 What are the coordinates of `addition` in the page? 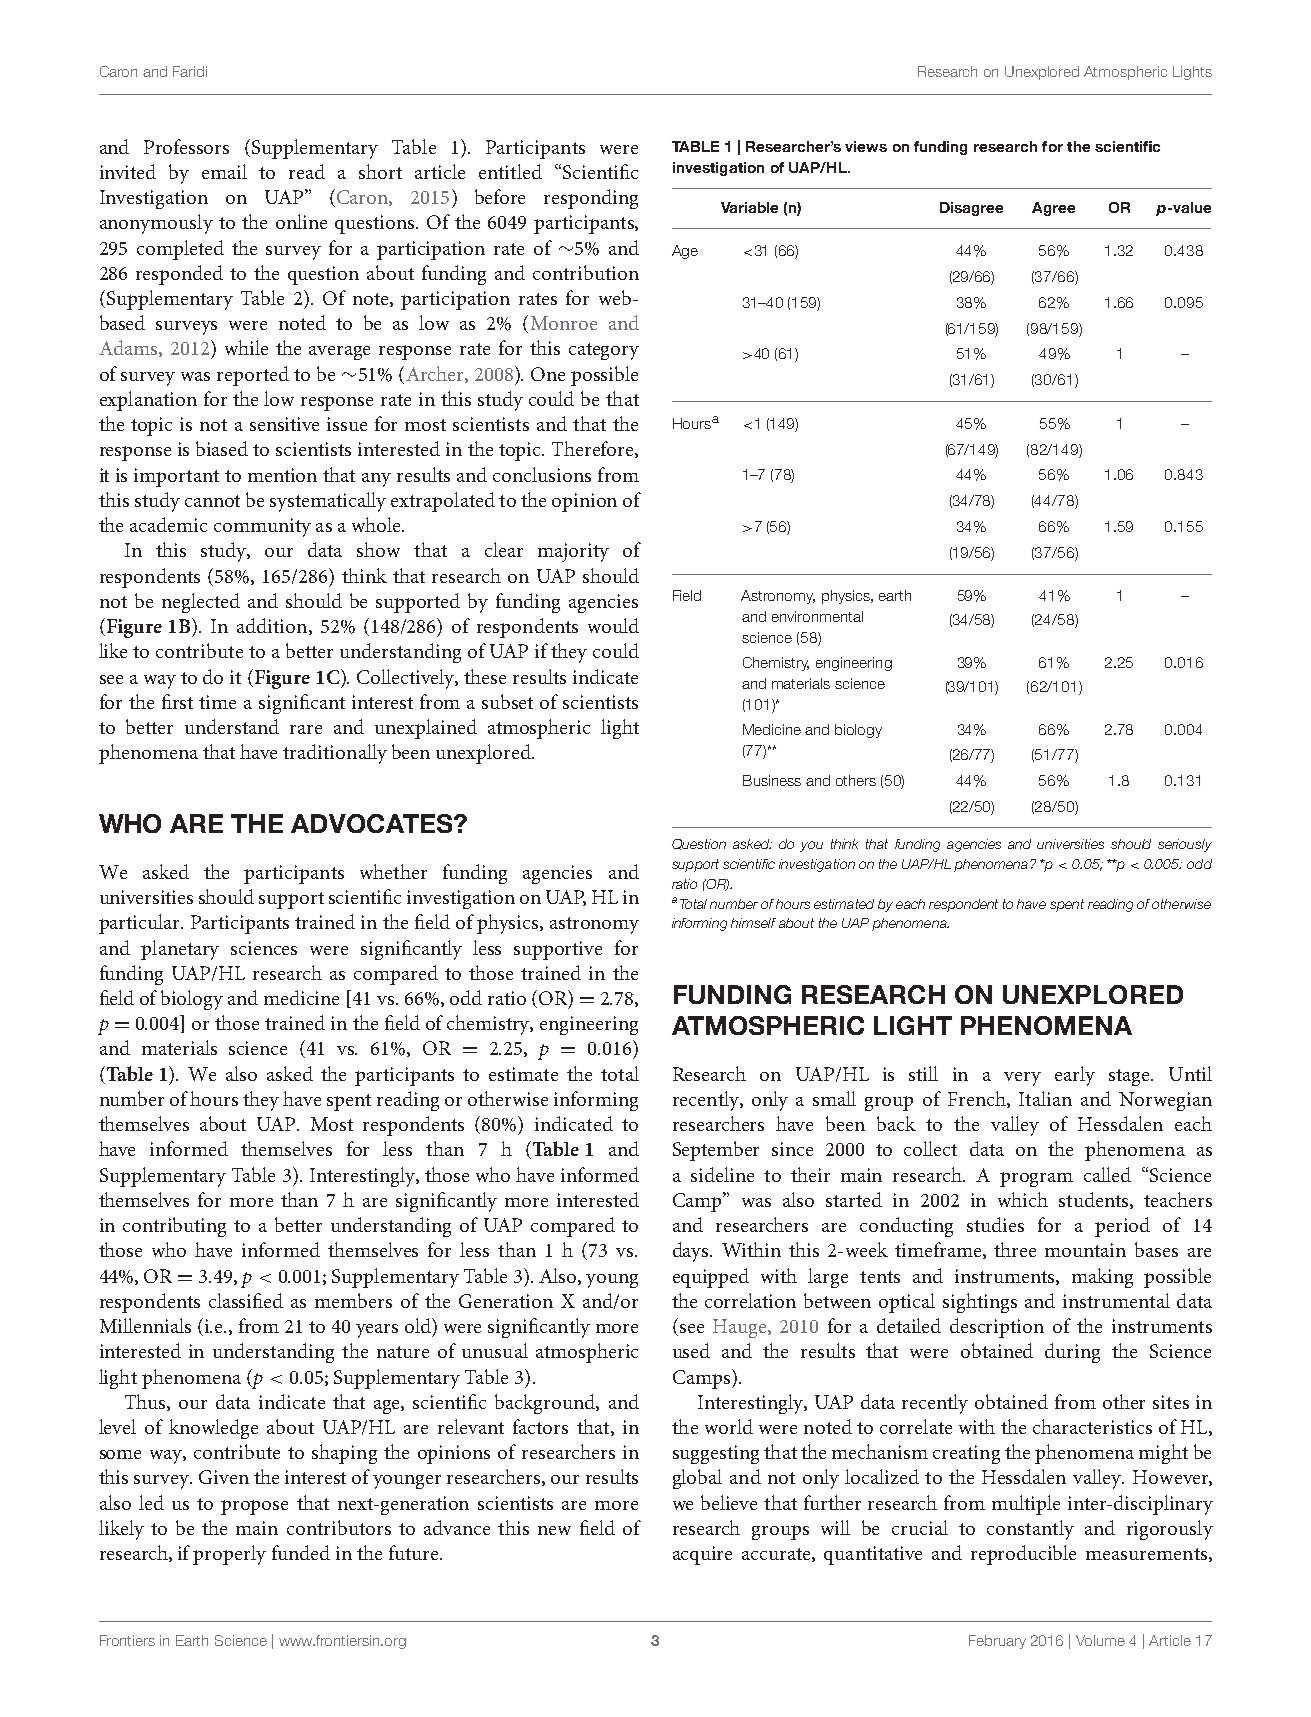 It's located at (273, 626).
